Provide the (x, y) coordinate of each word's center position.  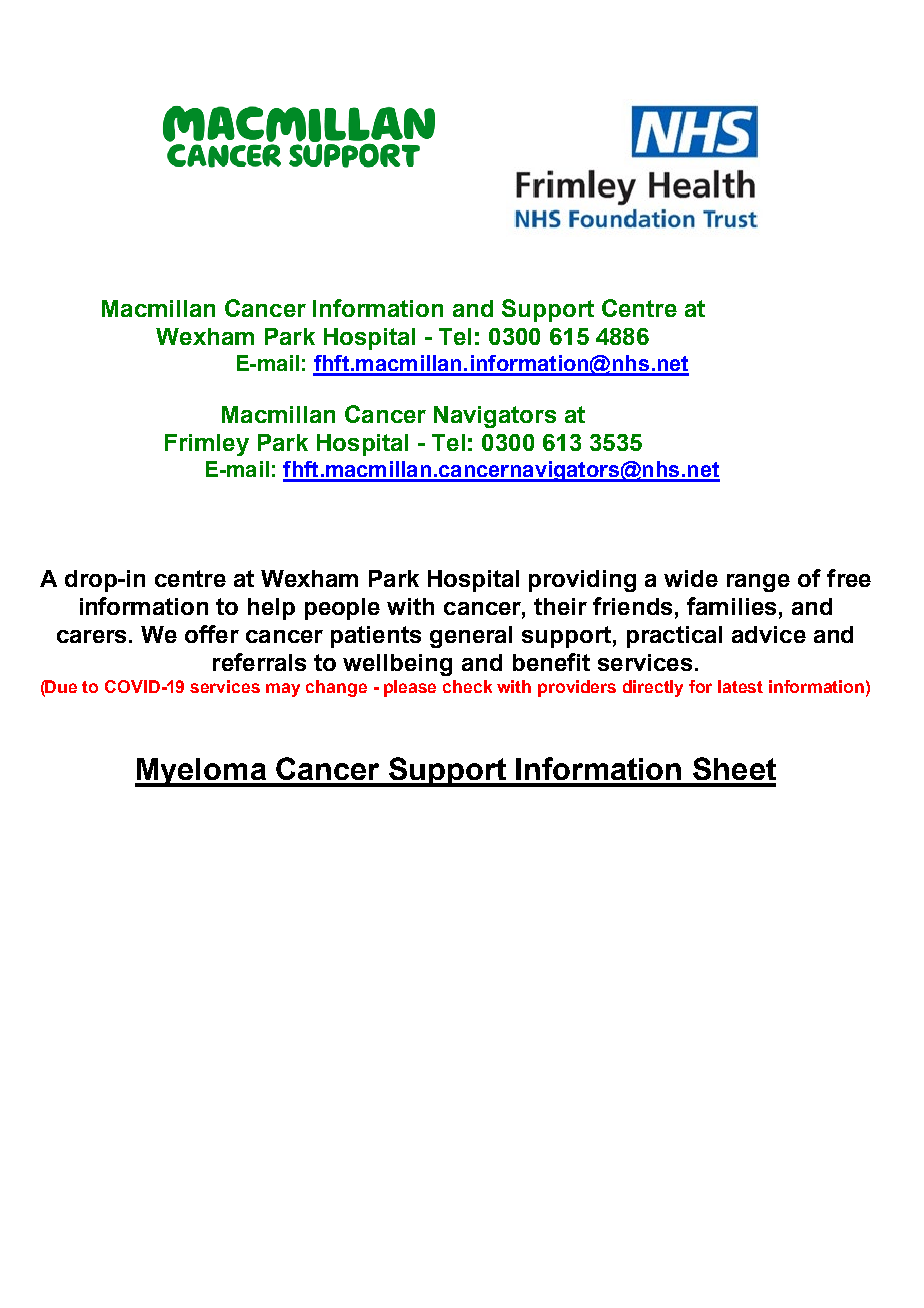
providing (582, 581)
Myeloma (201, 772)
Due (60, 686)
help (271, 609)
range (758, 583)
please (410, 688)
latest (740, 686)
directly (653, 688)
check (467, 686)
